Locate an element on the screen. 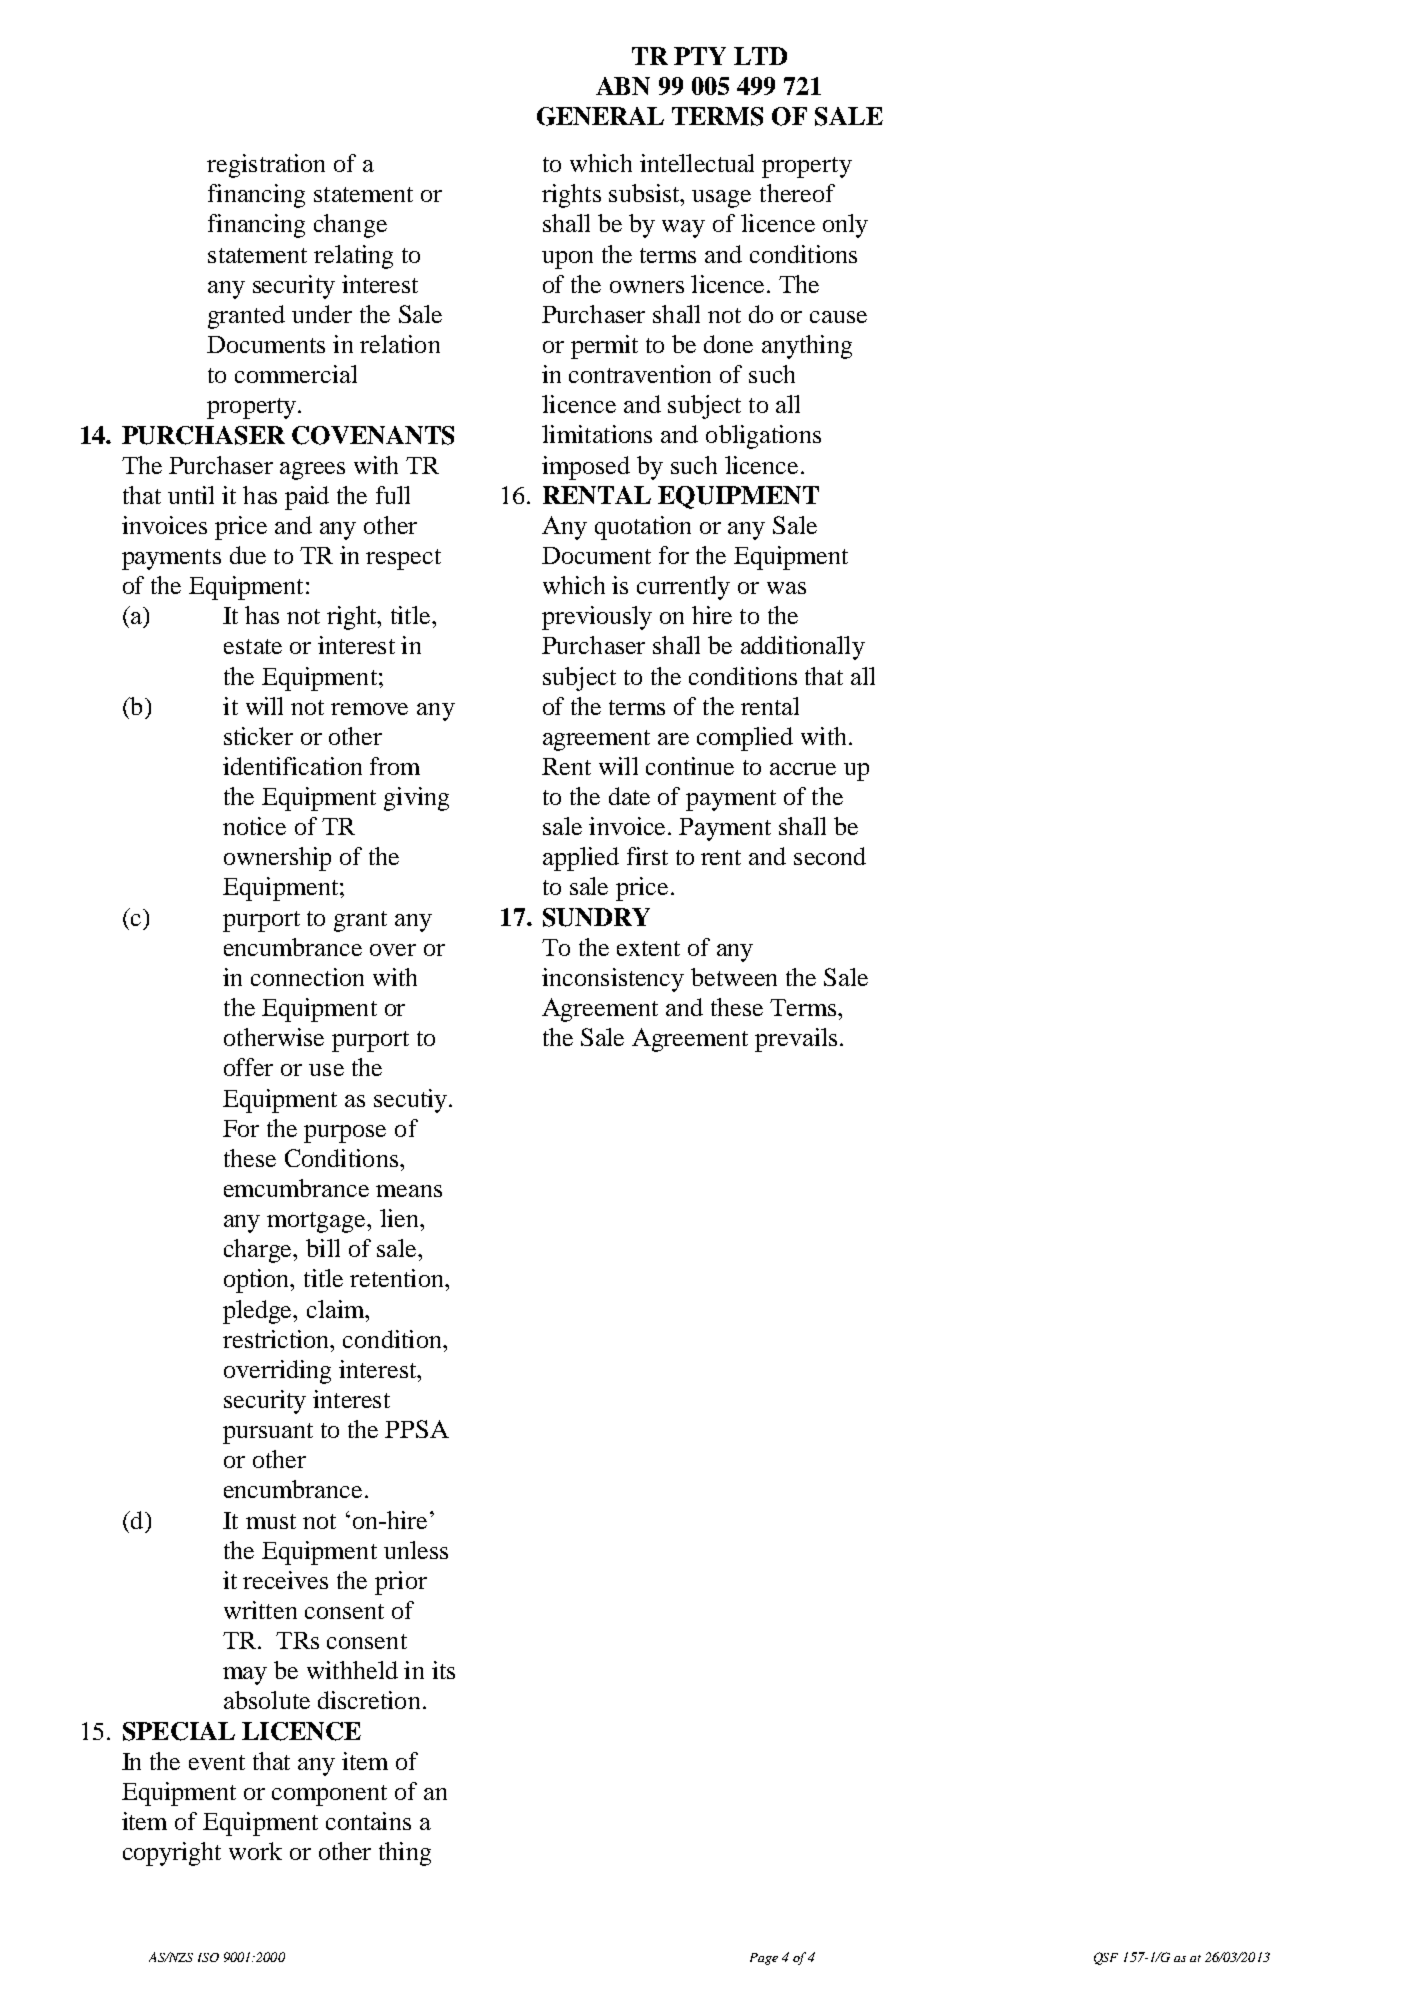 The height and width of the screenshot is (2006, 1419). prevails is located at coordinates (796, 1040).
